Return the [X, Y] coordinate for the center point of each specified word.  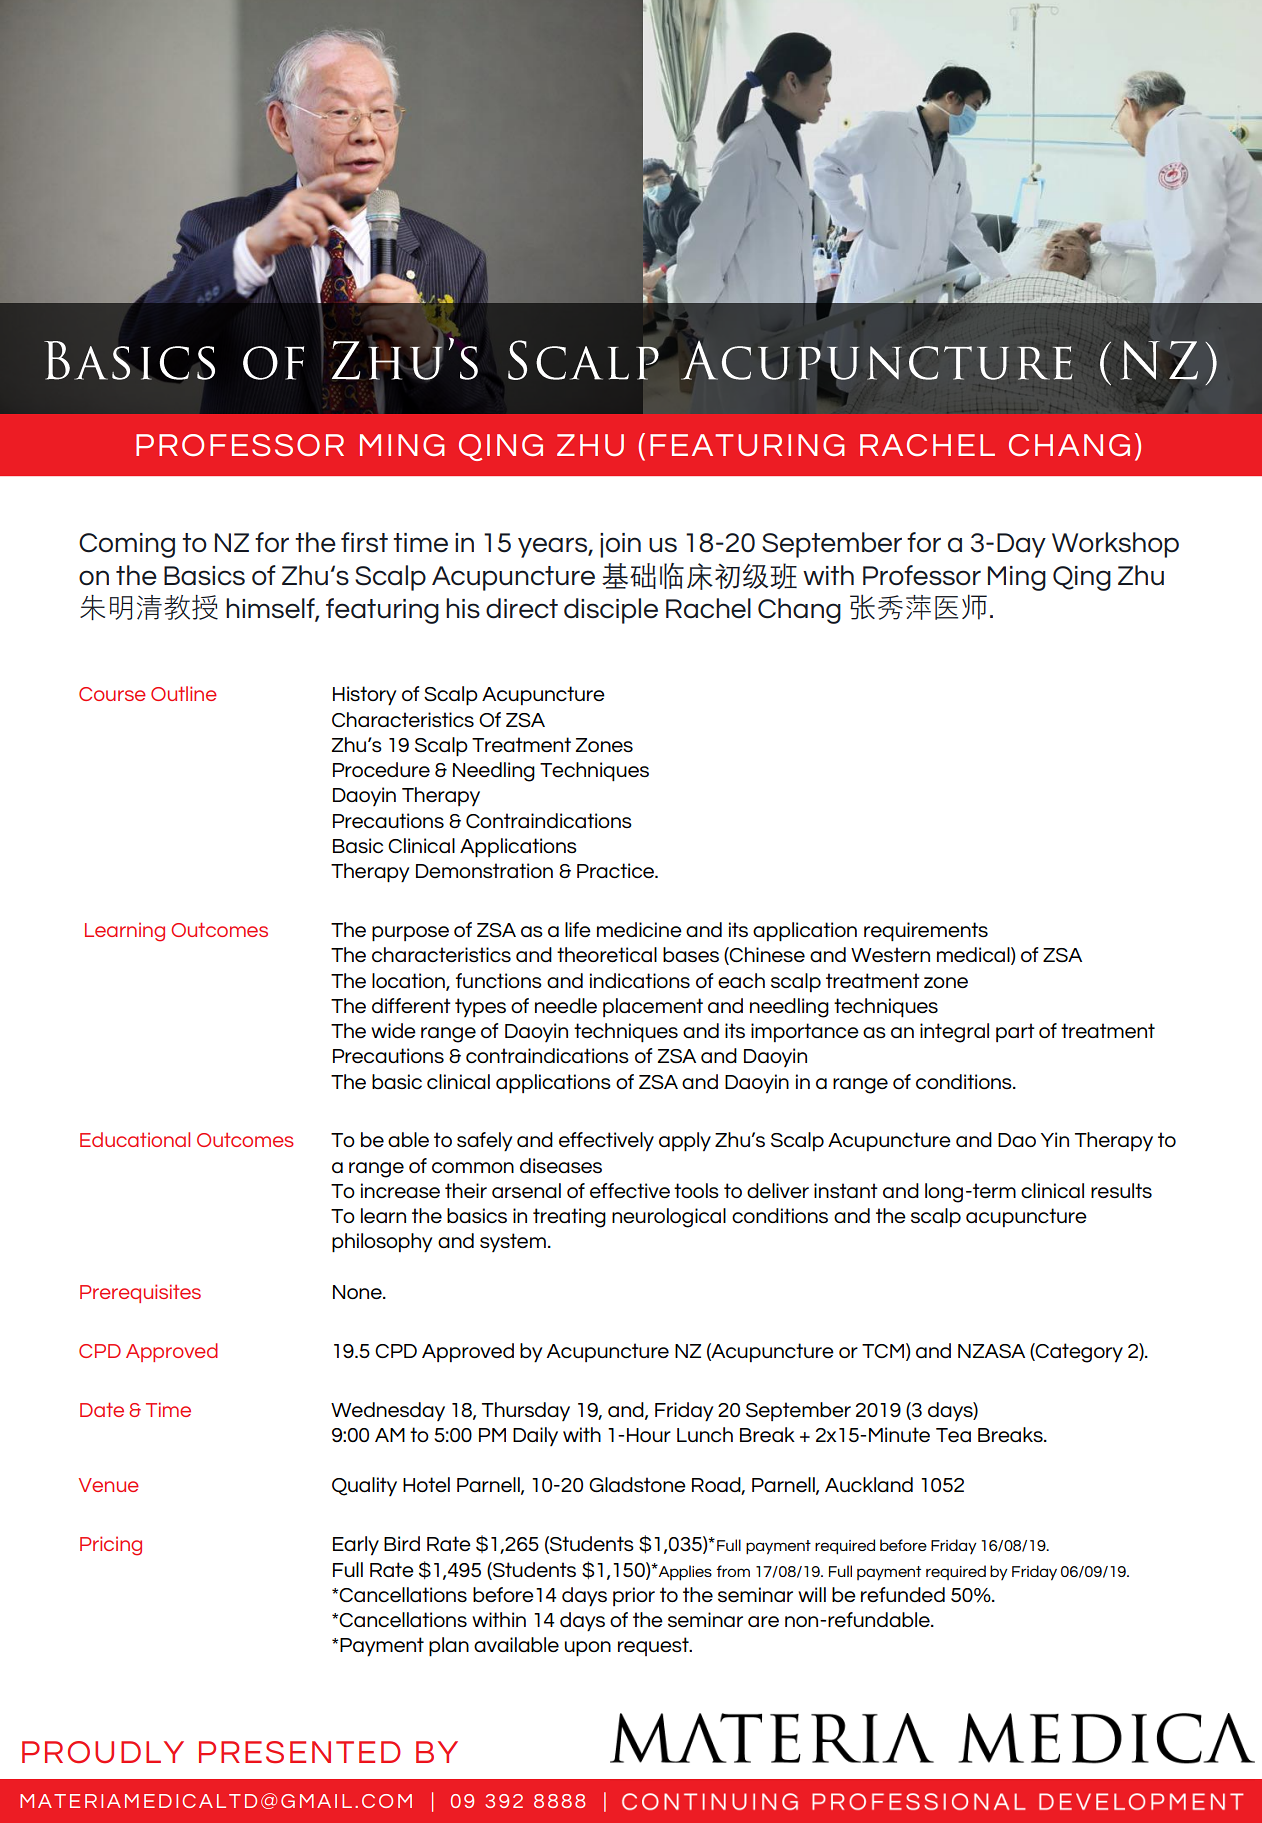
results [1121, 1190]
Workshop [1115, 545]
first [364, 542]
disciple [611, 611]
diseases [561, 1165]
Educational [135, 1139]
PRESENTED [300, 1752]
